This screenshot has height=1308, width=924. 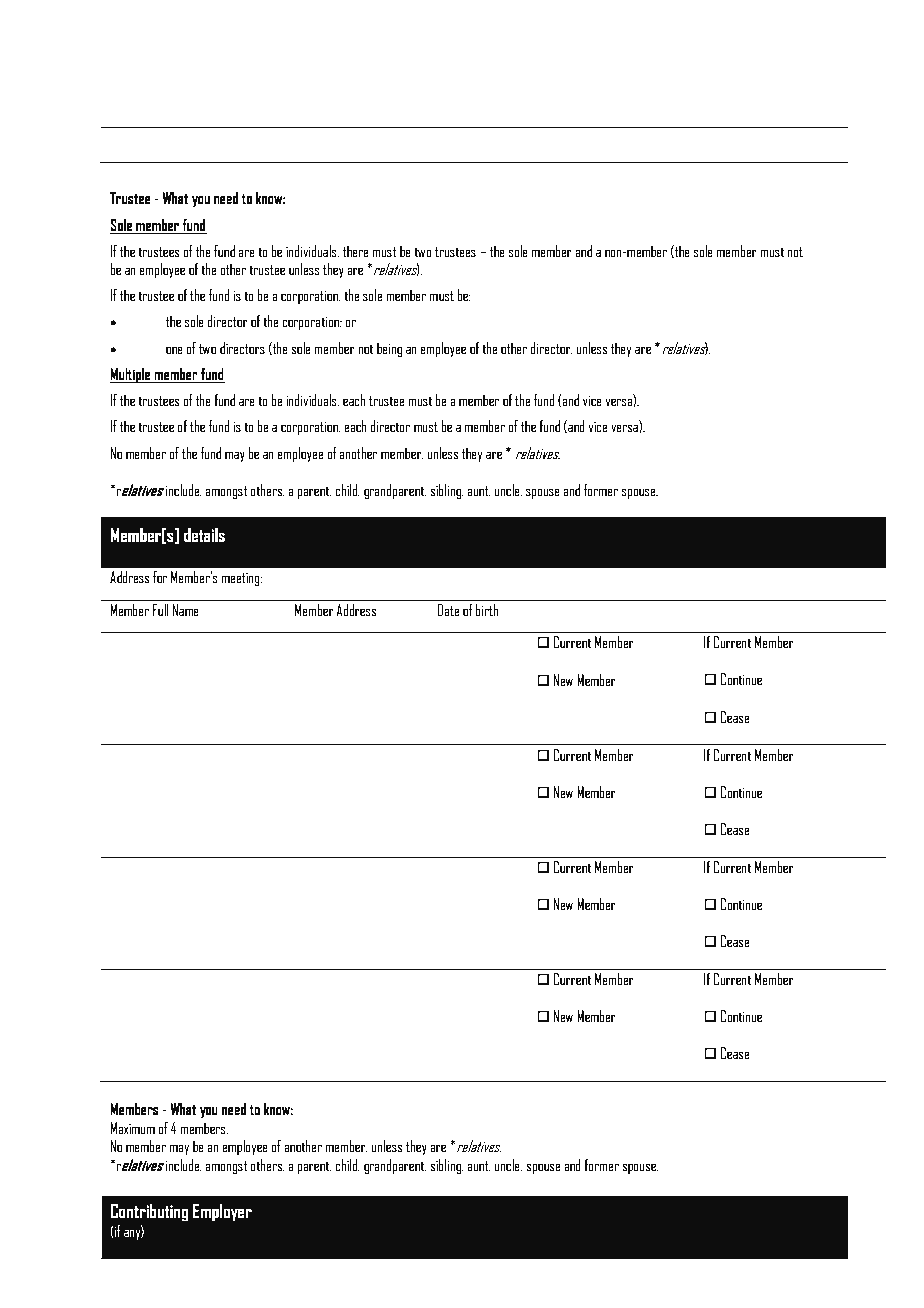 I want to click on Contributing, so click(x=149, y=1212).
